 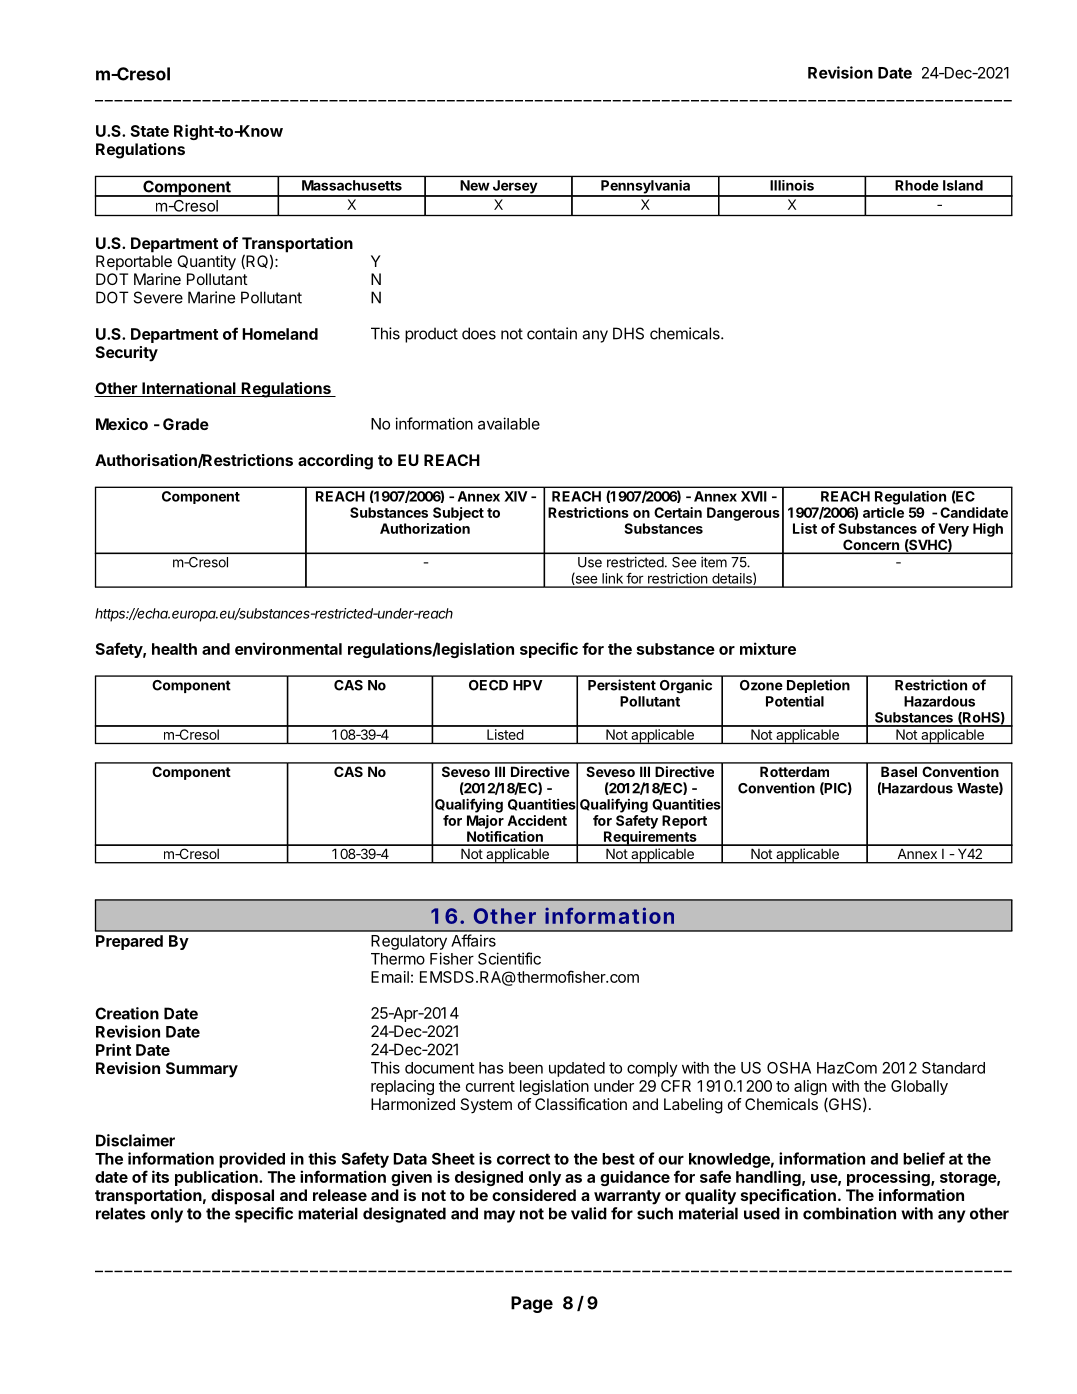 I want to click on combination, so click(x=849, y=1213).
